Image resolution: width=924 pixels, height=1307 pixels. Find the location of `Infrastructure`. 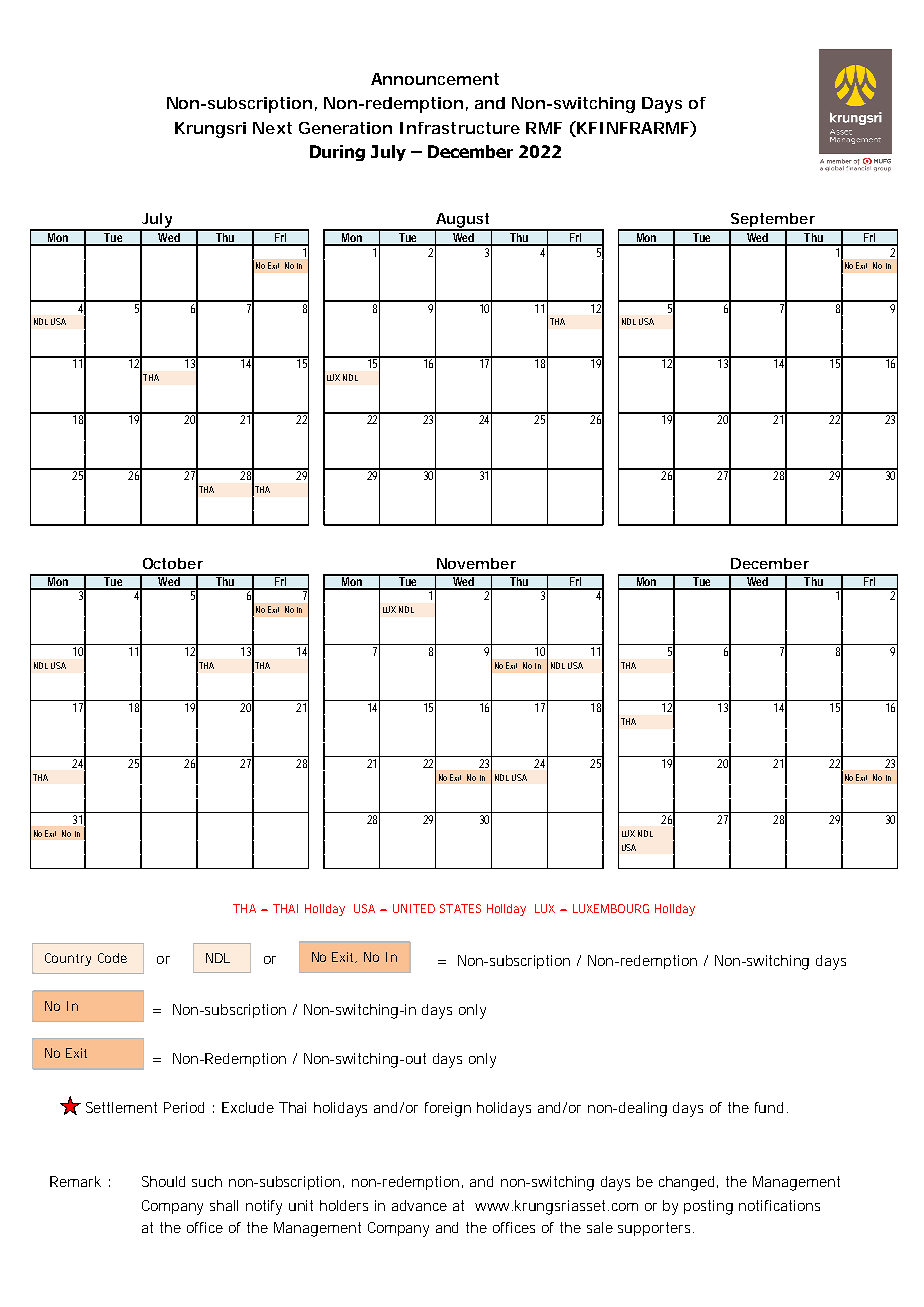

Infrastructure is located at coordinates (460, 128).
